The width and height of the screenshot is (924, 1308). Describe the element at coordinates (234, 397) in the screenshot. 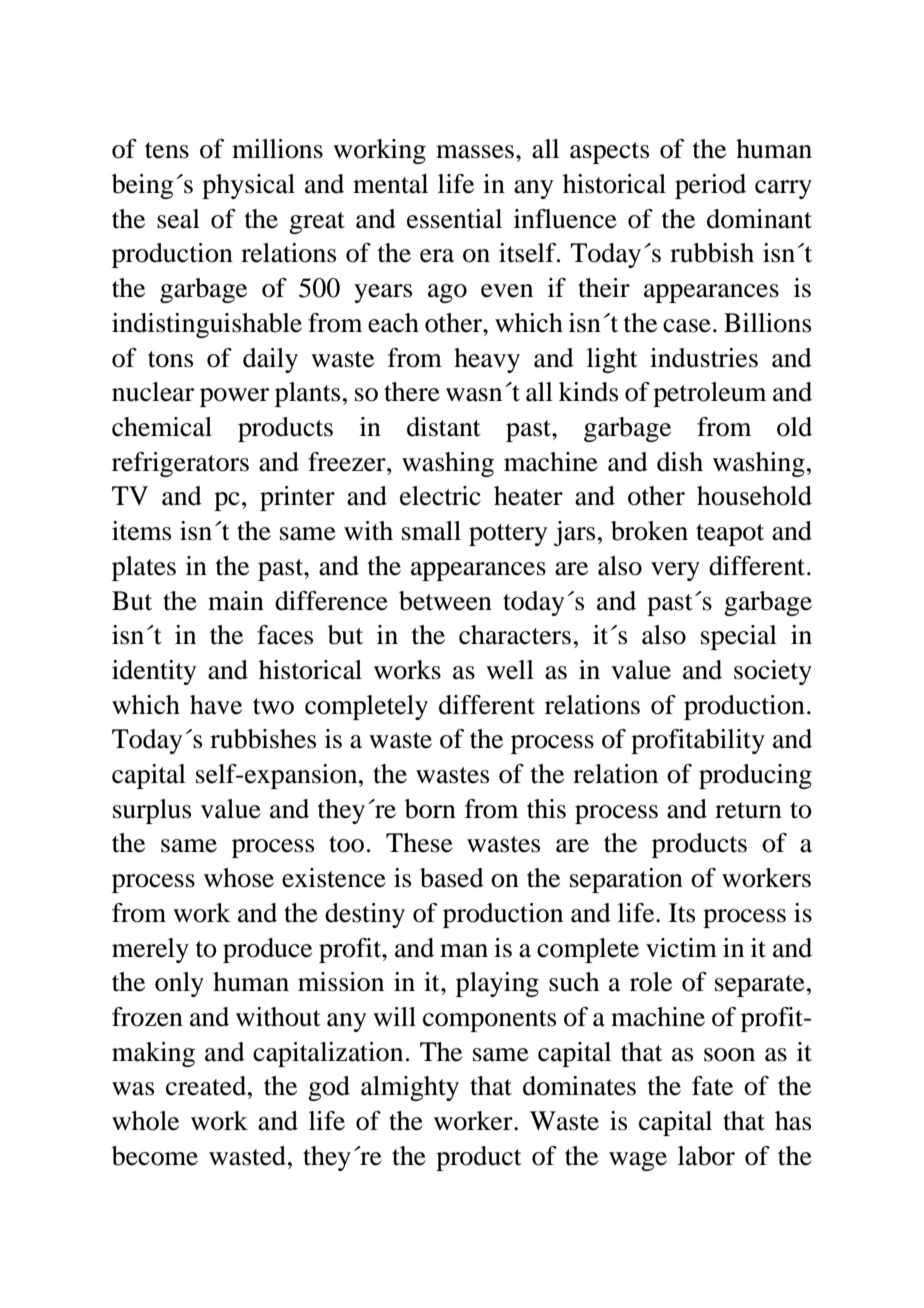

I see `power` at that location.
